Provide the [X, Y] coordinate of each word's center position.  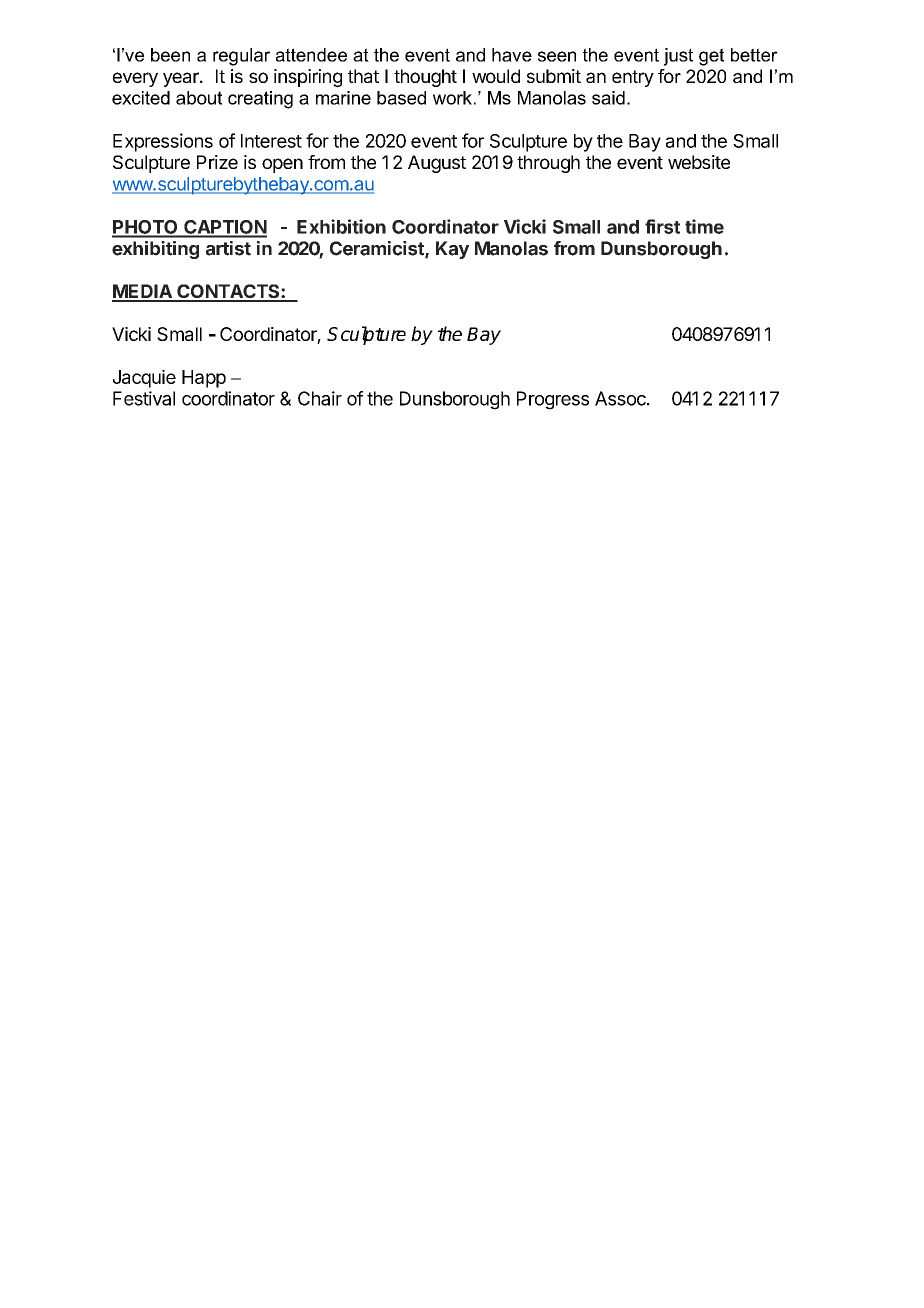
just [678, 57]
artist [228, 248]
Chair [320, 398]
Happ [204, 379]
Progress [553, 400]
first [662, 226]
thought [425, 78]
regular [241, 57]
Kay [452, 250]
